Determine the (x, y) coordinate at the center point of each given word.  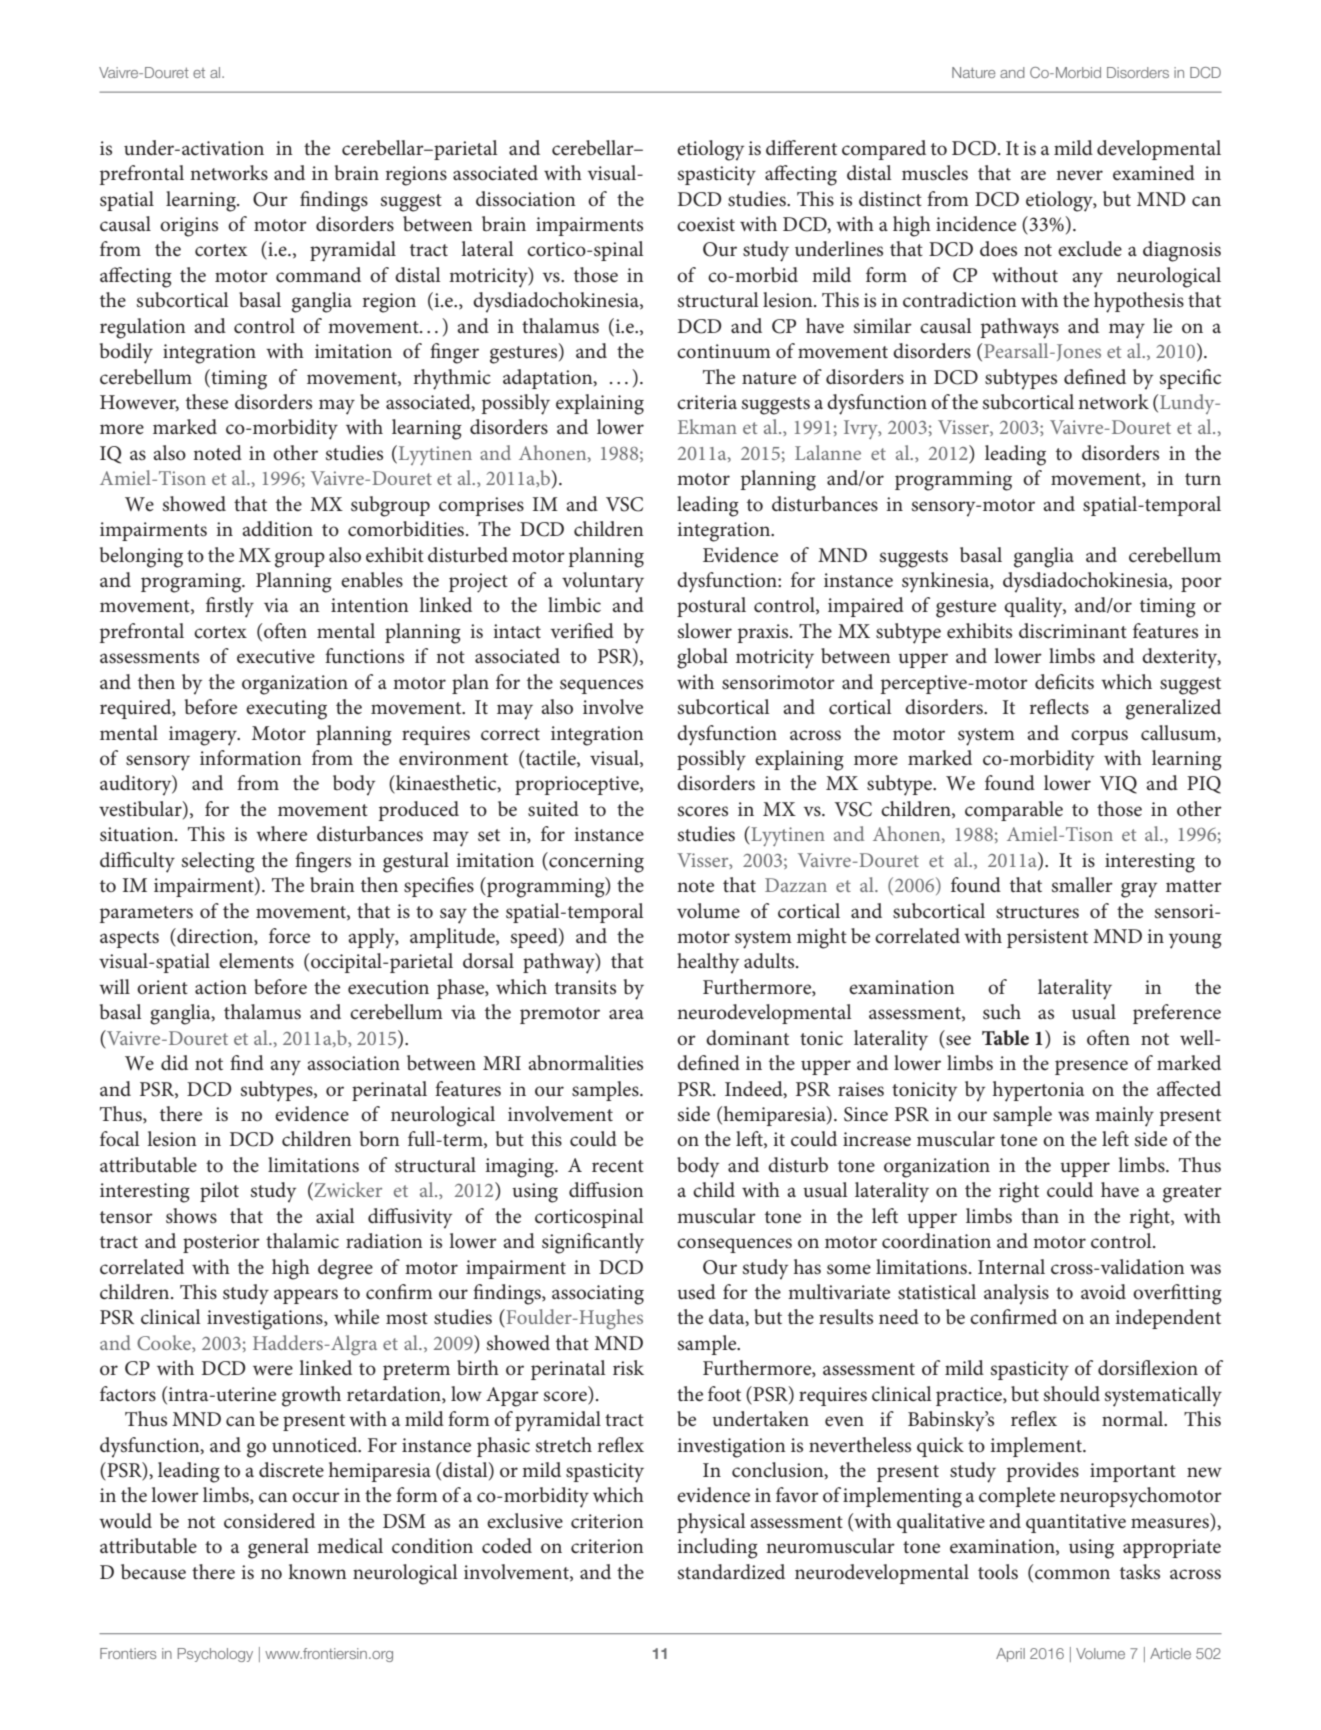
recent (618, 1166)
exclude (1090, 249)
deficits (1064, 682)
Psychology (215, 1655)
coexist (706, 224)
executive (276, 656)
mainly (1124, 1116)
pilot (219, 1192)
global (702, 658)
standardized (731, 1572)
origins (189, 227)
